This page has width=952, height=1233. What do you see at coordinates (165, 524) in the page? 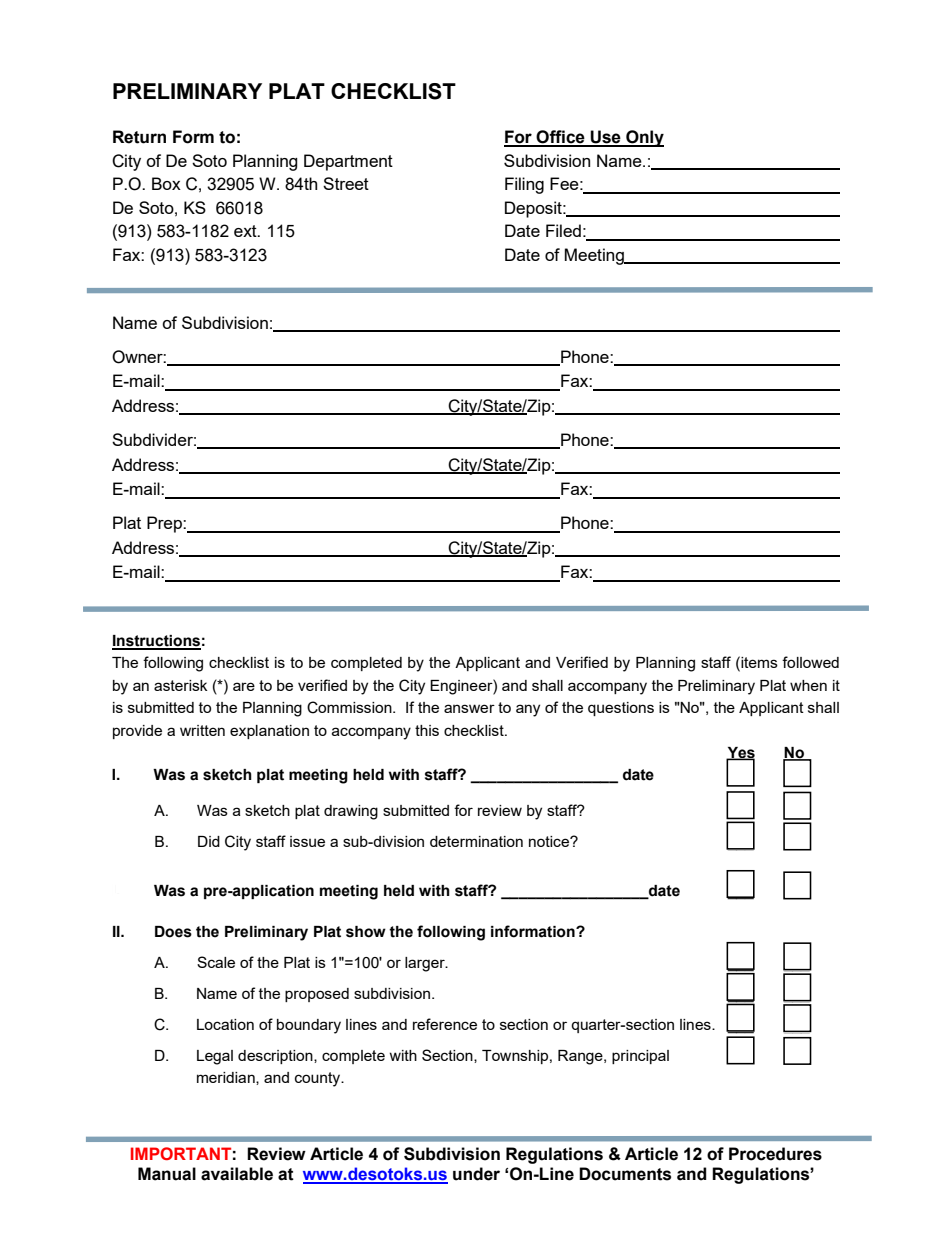
I see `Prep` at bounding box center [165, 524].
